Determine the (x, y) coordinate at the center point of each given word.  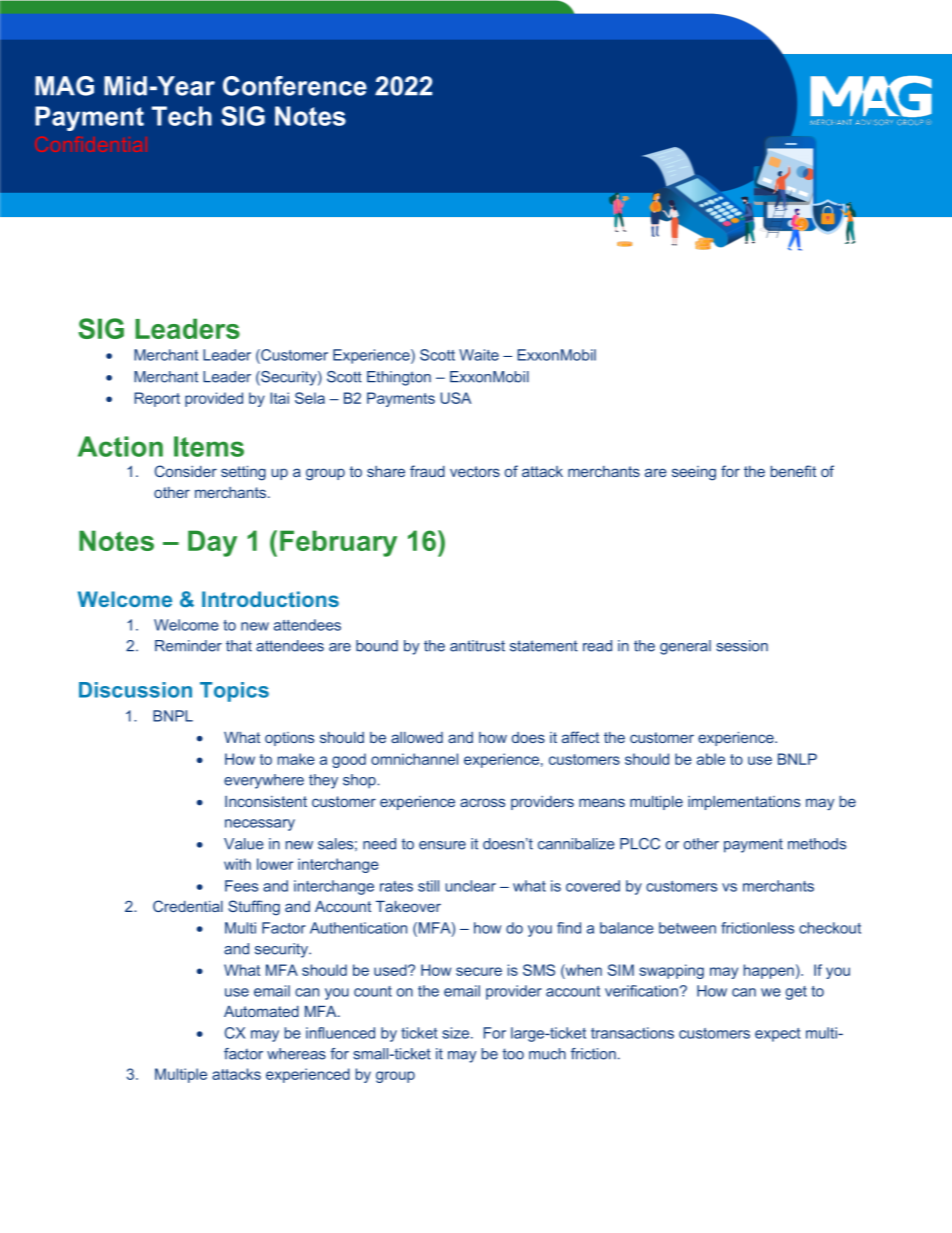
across (482, 802)
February (338, 543)
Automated (261, 1011)
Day (212, 543)
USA (456, 398)
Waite (479, 355)
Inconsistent (266, 801)
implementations (744, 803)
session (742, 646)
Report (157, 399)
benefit (793, 471)
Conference (295, 86)
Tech (182, 116)
